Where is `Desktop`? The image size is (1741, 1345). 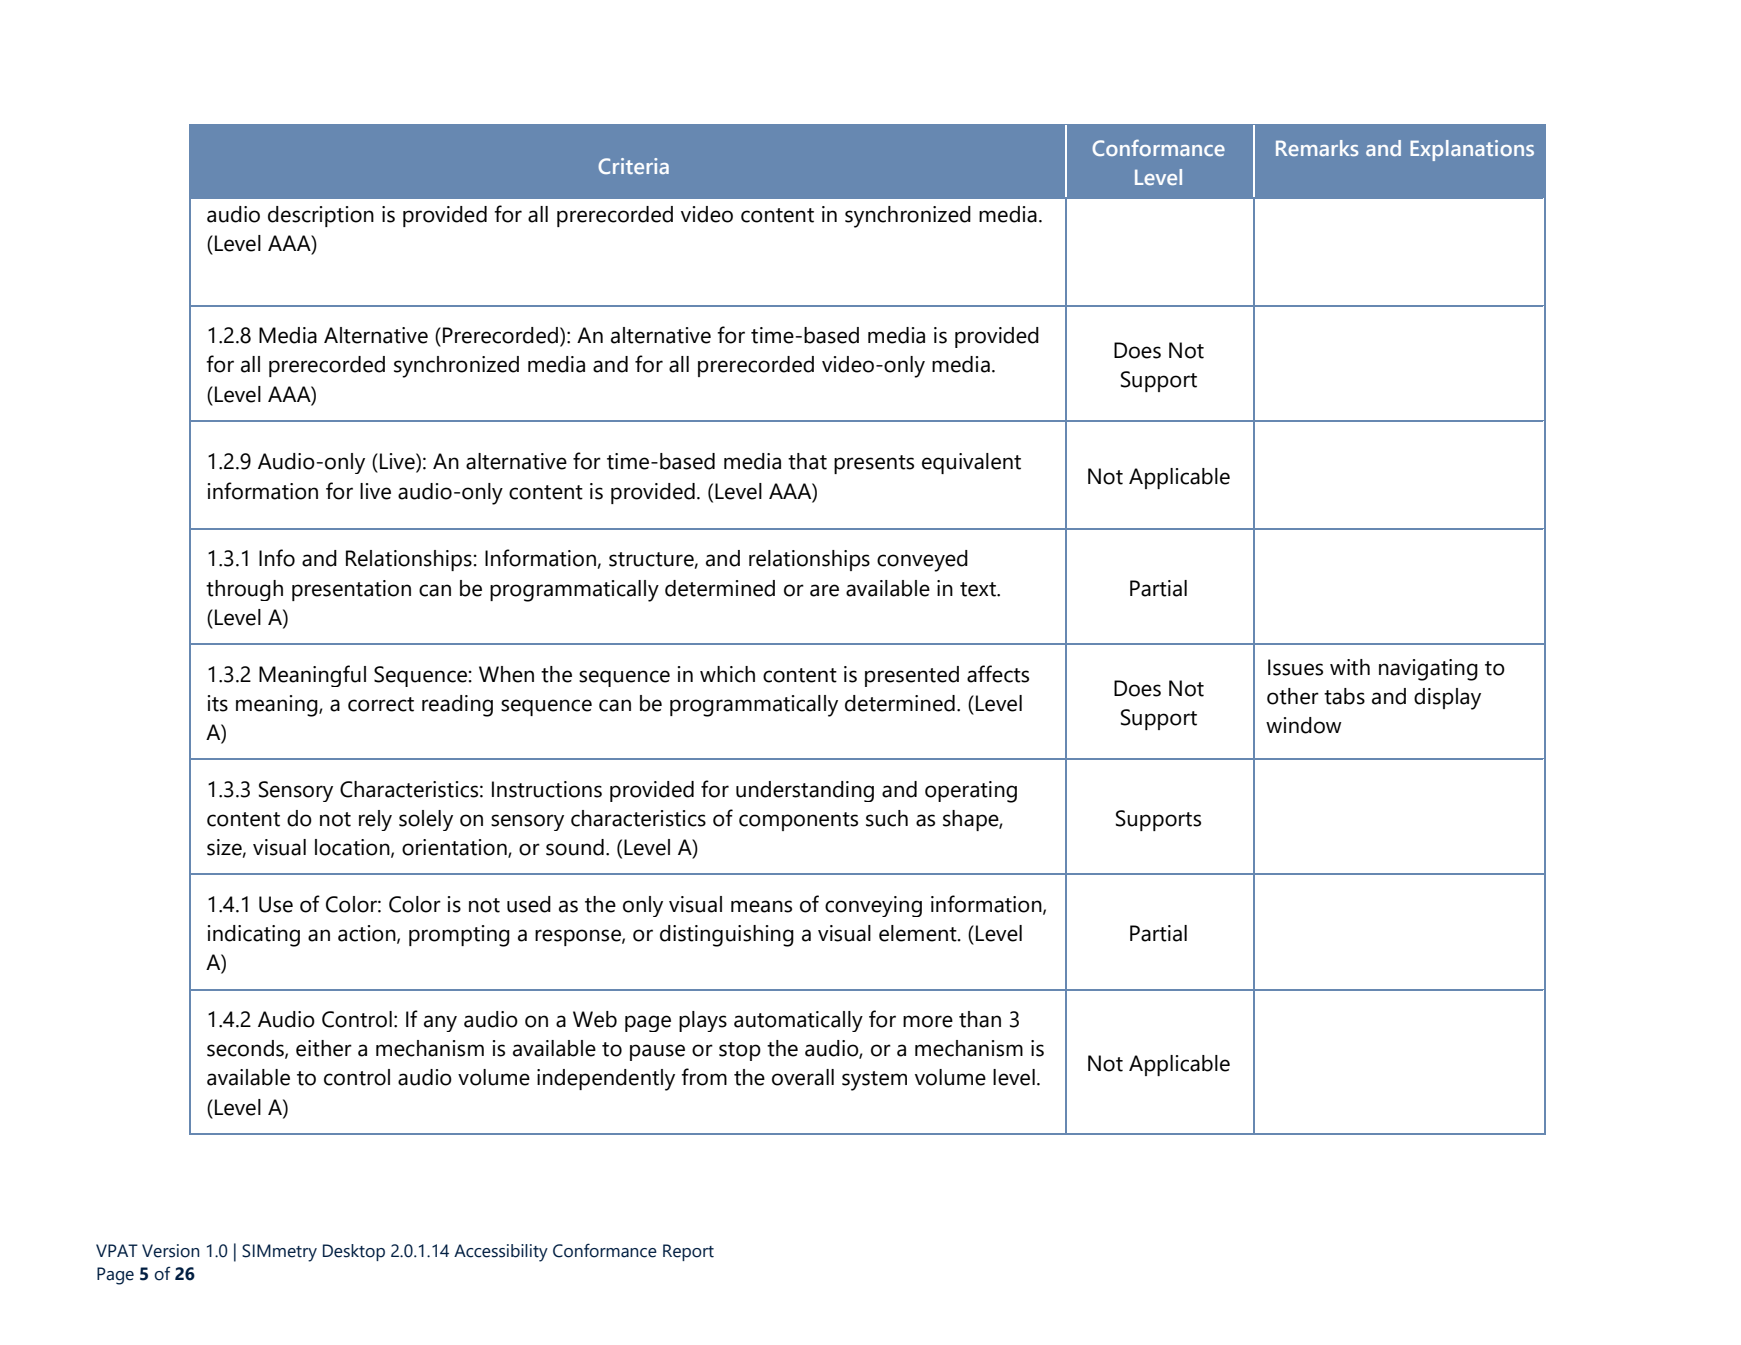 Desktop is located at coordinates (354, 1252).
